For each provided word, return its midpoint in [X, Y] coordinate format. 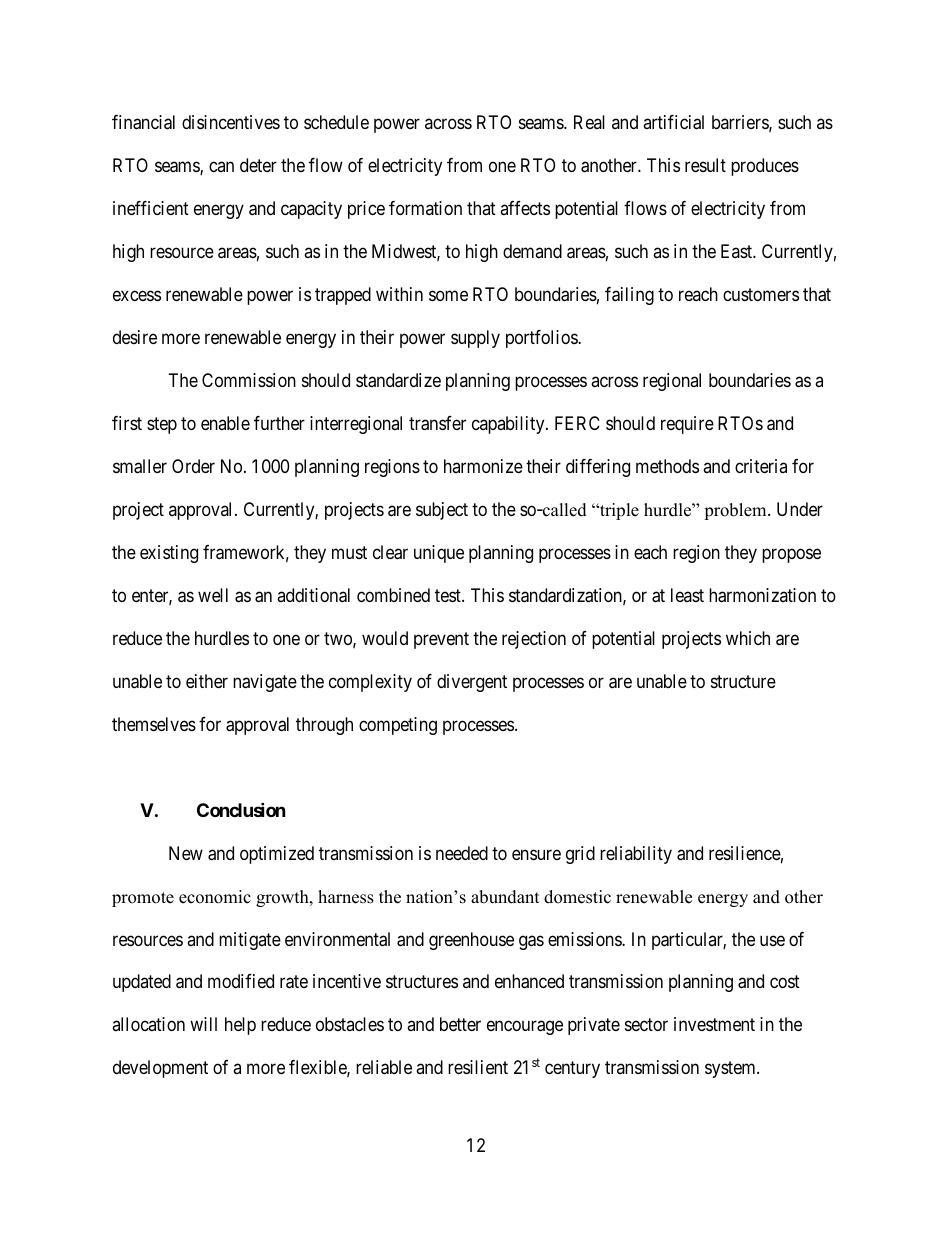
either [207, 681]
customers [761, 294]
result [705, 165]
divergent [472, 683]
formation [425, 208]
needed [462, 853]
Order [193, 466]
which [748, 638]
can [221, 166]
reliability [636, 855]
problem [736, 511]
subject [442, 511]
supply [475, 339]
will [203, 1024]
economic [215, 897]
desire [135, 337]
